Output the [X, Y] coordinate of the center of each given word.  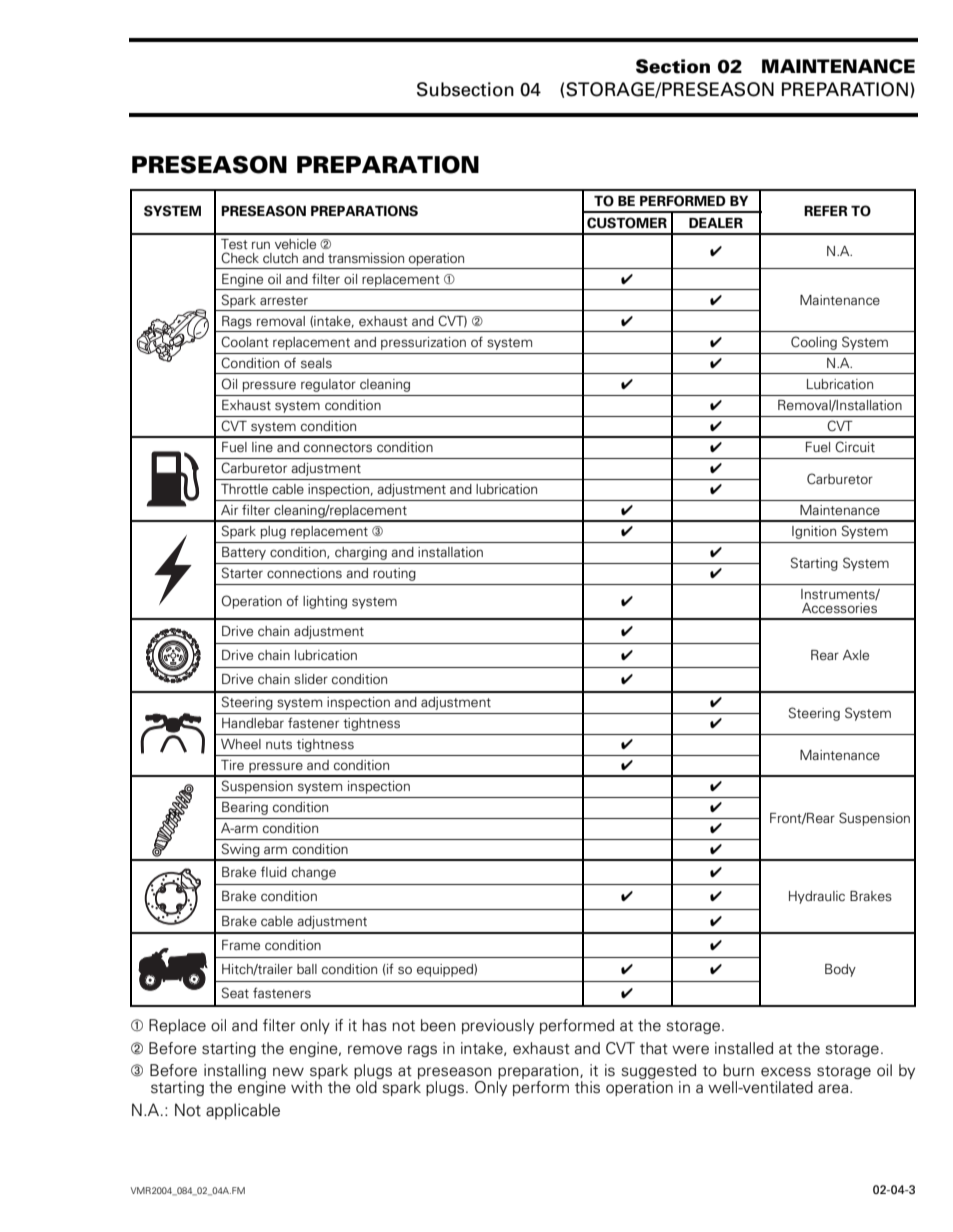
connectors [338, 447]
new [288, 1072]
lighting [325, 602]
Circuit [855, 446]
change [314, 873]
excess [786, 1072]
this [587, 1087]
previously [498, 1026]
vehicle [295, 244]
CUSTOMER [627, 223]
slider [311, 679]
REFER [826, 211]
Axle [856, 655]
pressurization [423, 343]
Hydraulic [817, 897]
